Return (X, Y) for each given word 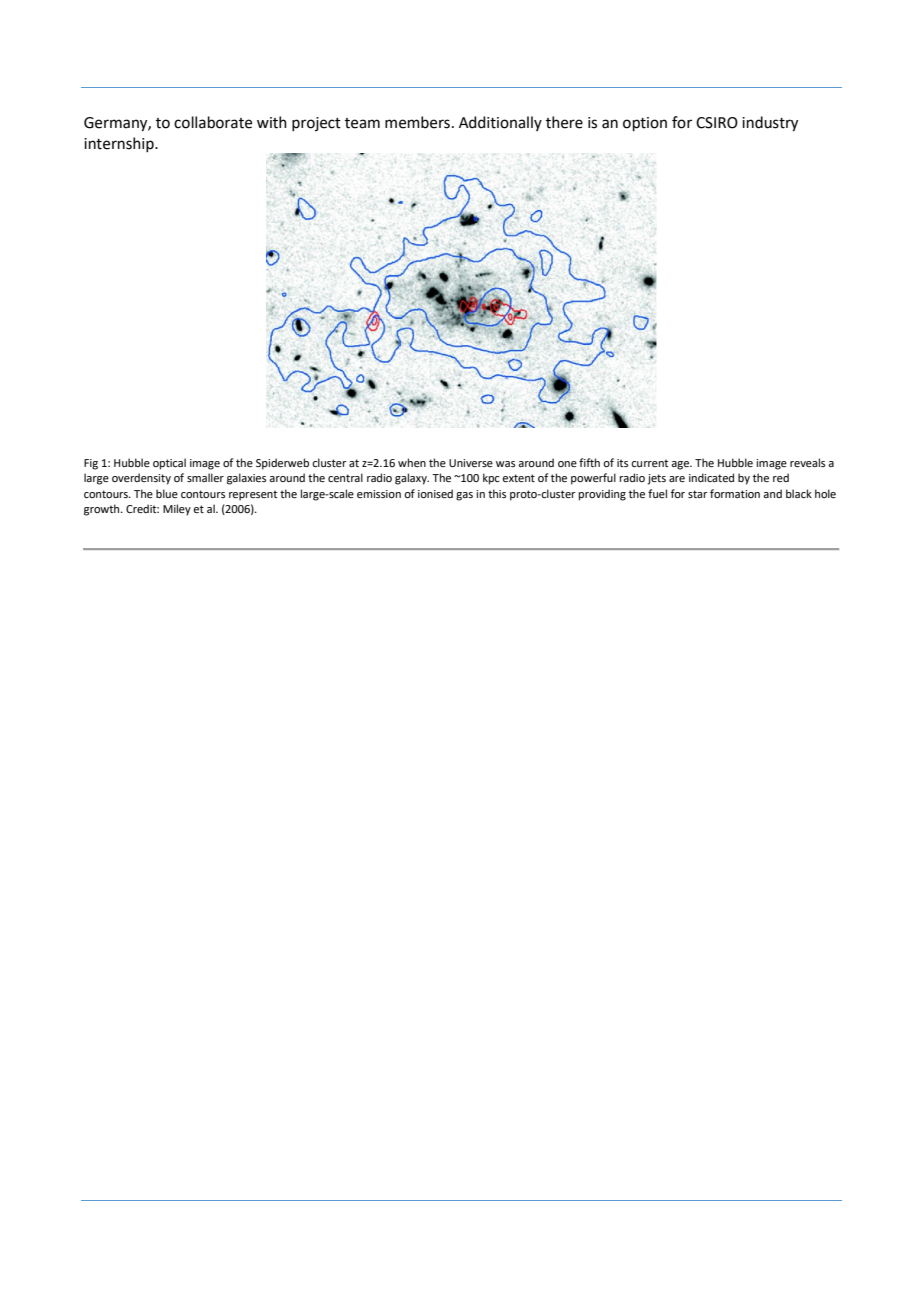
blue (167, 493)
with (272, 122)
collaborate (213, 122)
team (362, 123)
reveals (807, 462)
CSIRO (717, 123)
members (417, 122)
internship (120, 144)
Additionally (500, 123)
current (649, 463)
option (645, 124)
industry (770, 124)
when (412, 462)
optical (169, 464)
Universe (471, 463)
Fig (91, 464)
